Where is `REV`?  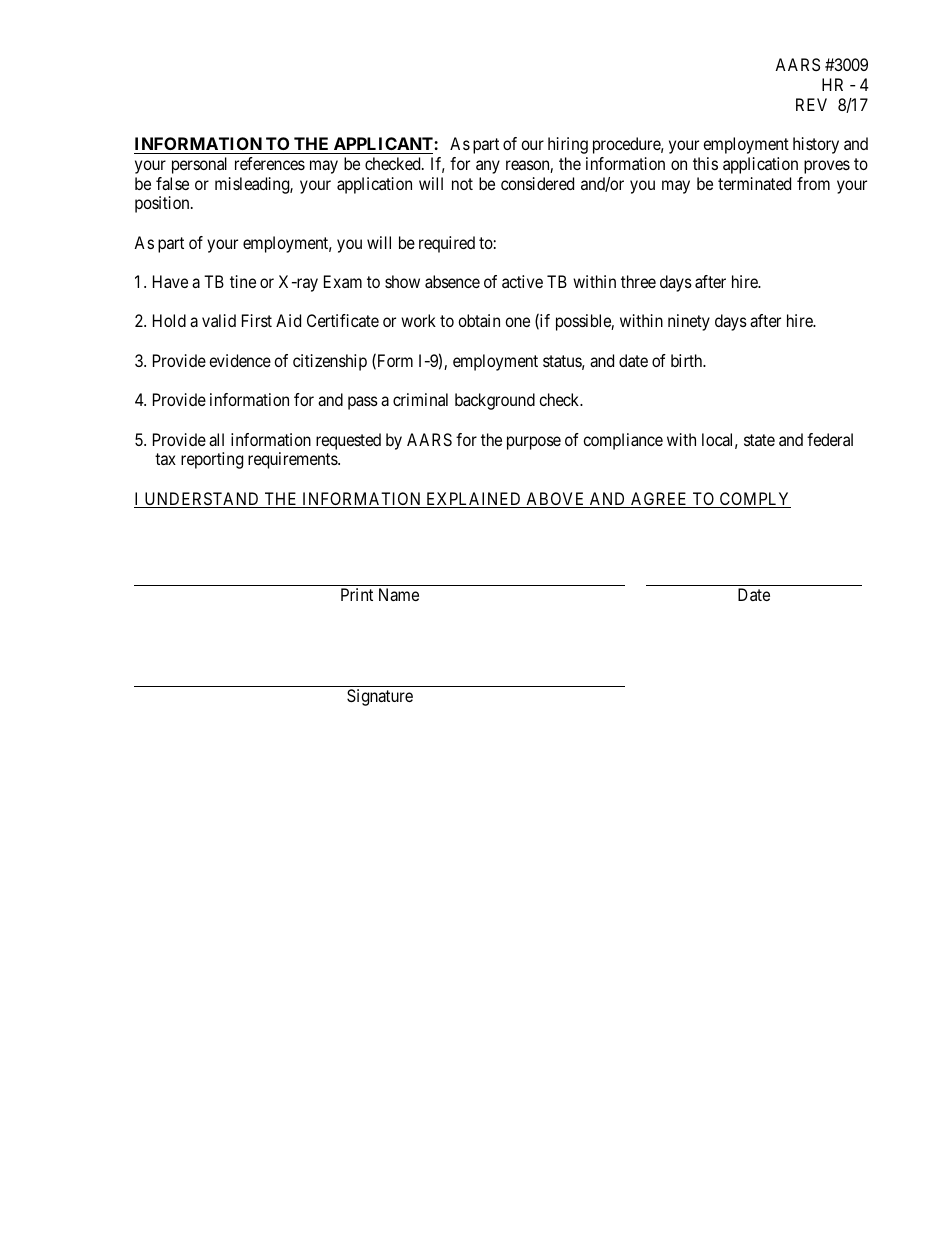 REV is located at coordinates (811, 104).
